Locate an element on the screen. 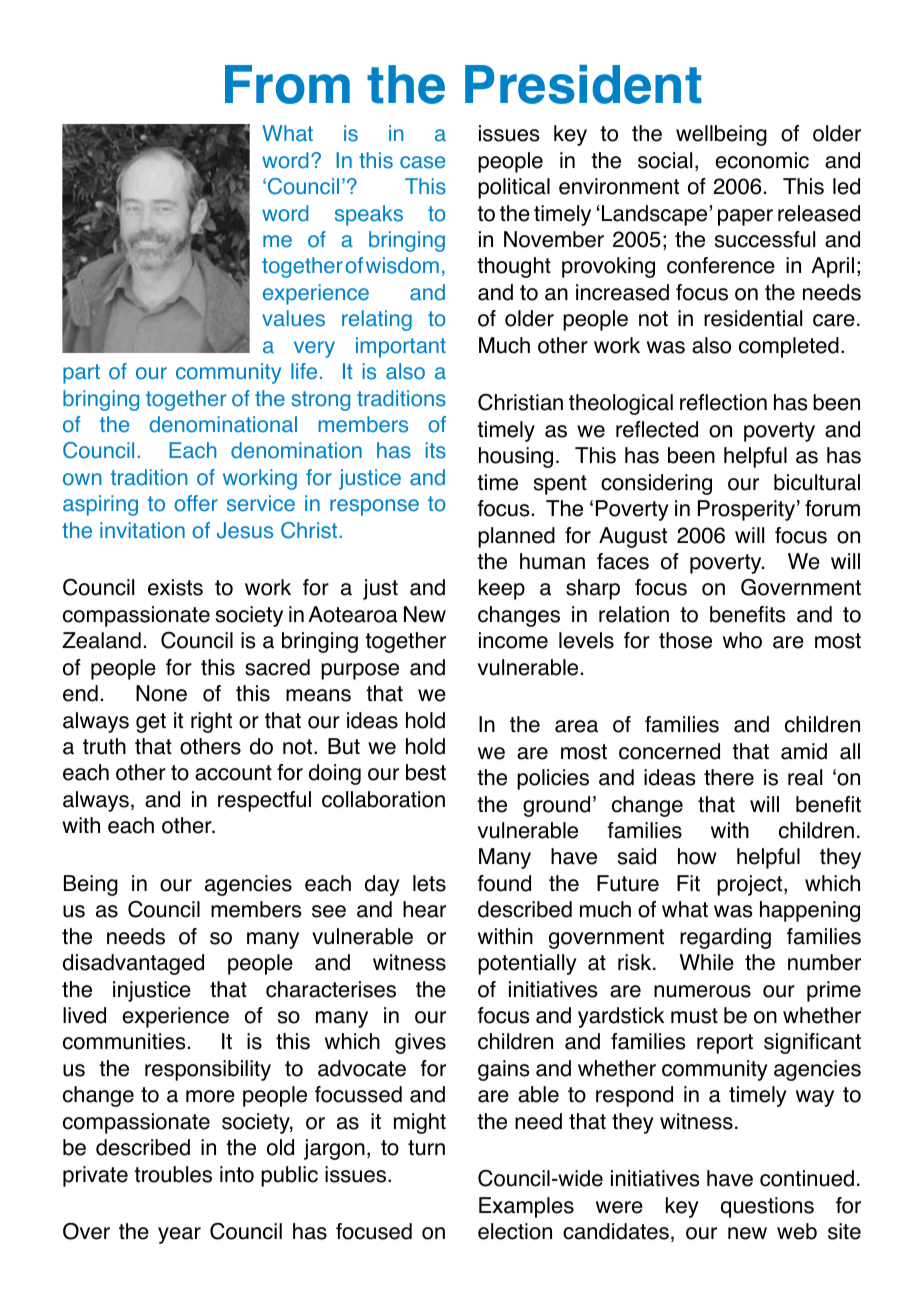 This screenshot has width=924, height=1311. economic is located at coordinates (762, 160).
